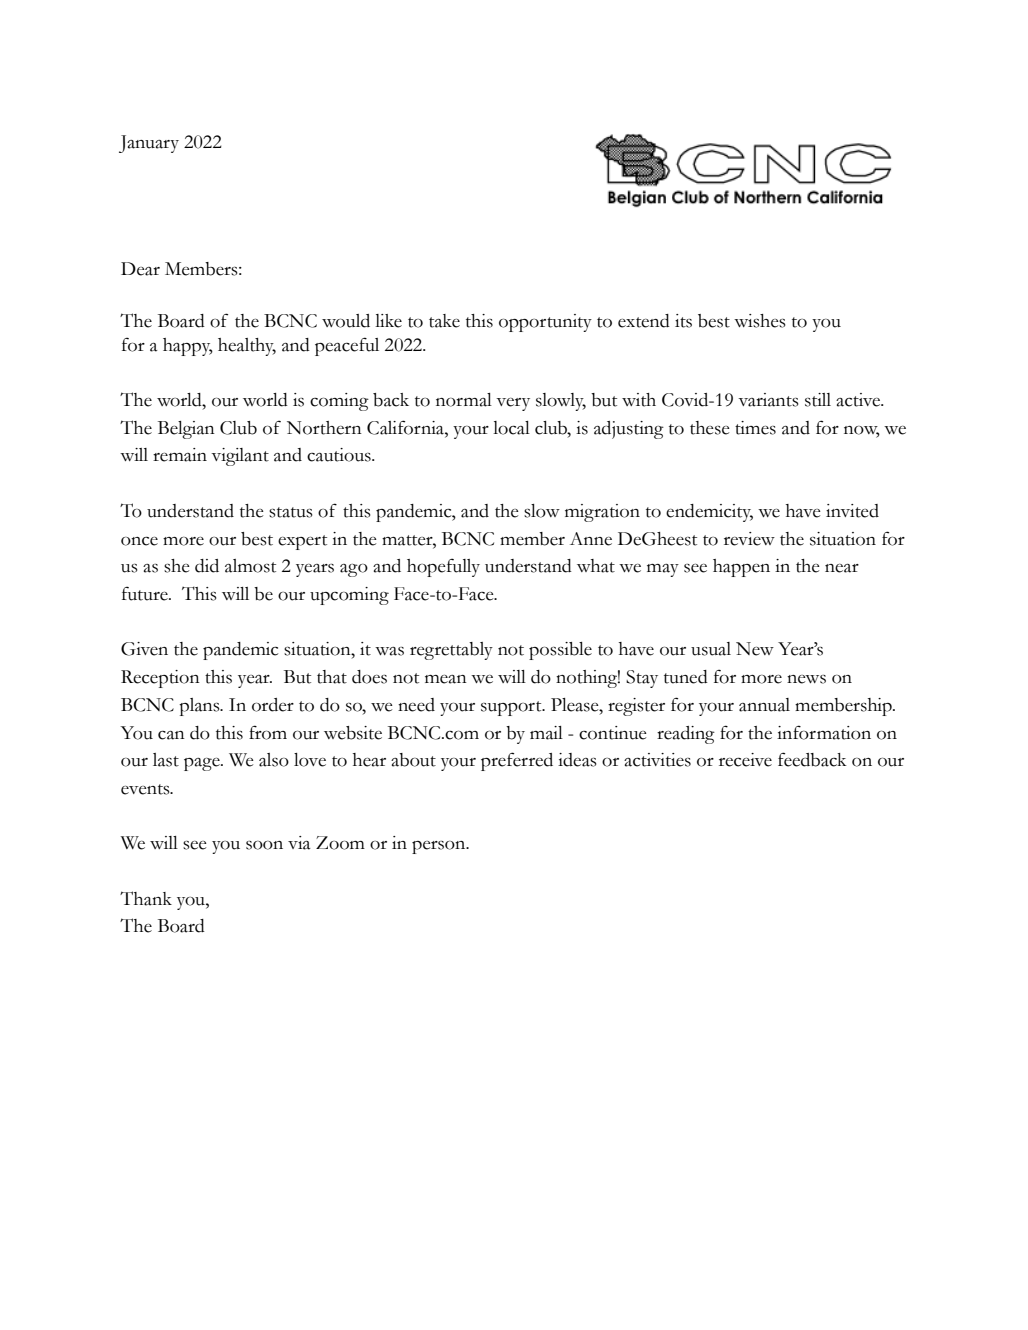 Image resolution: width=1028 pixels, height=1330 pixels. What do you see at coordinates (444, 321) in the screenshot?
I see `take` at bounding box center [444, 321].
